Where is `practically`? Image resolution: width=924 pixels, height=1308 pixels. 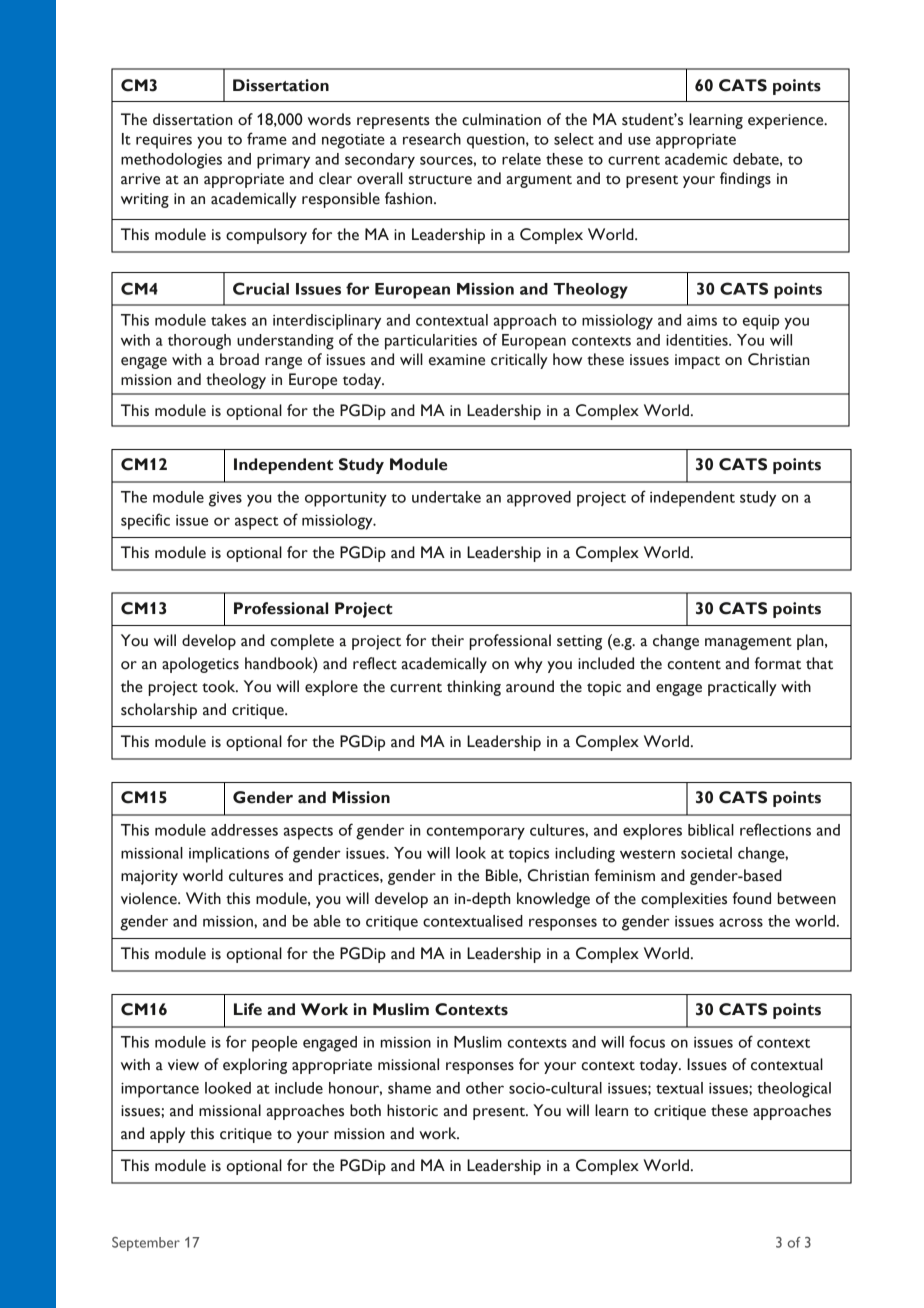
practically is located at coordinates (742, 688).
